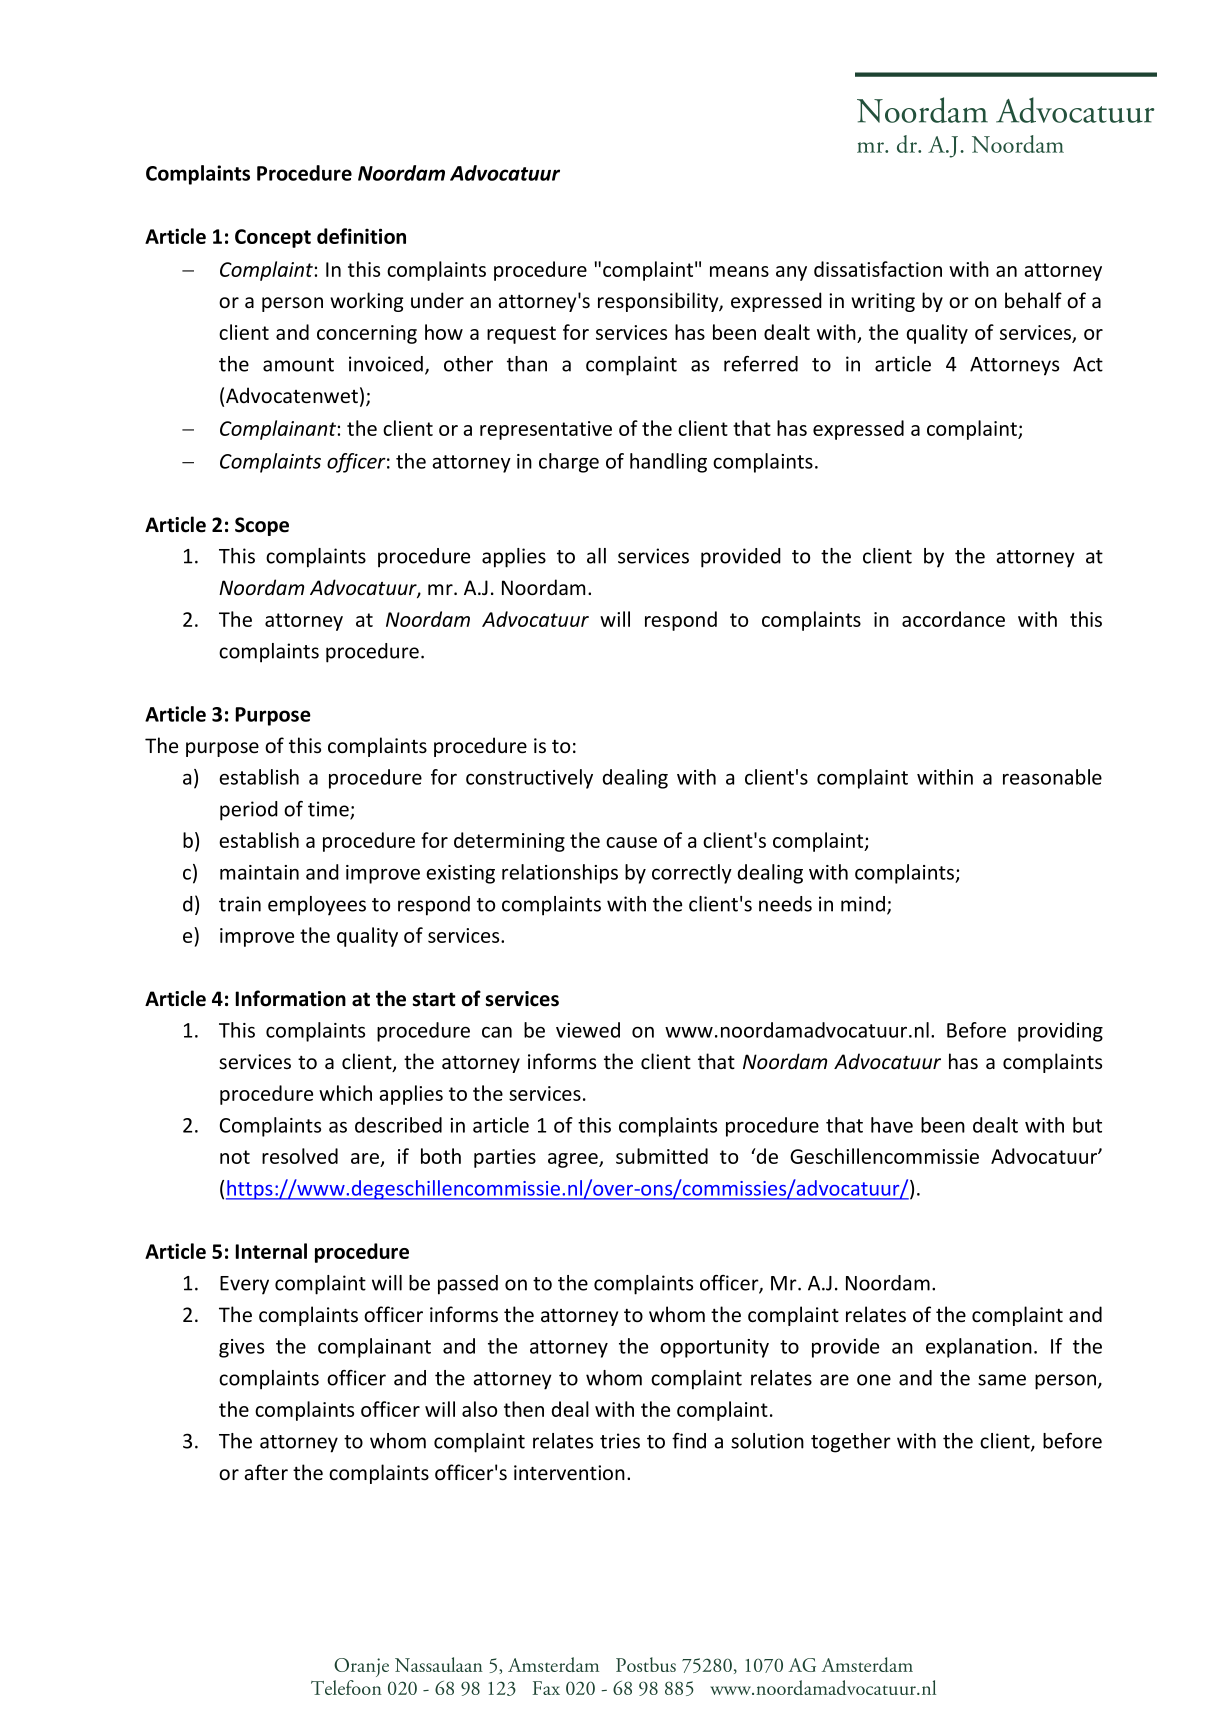 This screenshot has width=1219, height=1723. What do you see at coordinates (1033, 300) in the screenshot?
I see `behalf` at bounding box center [1033, 300].
